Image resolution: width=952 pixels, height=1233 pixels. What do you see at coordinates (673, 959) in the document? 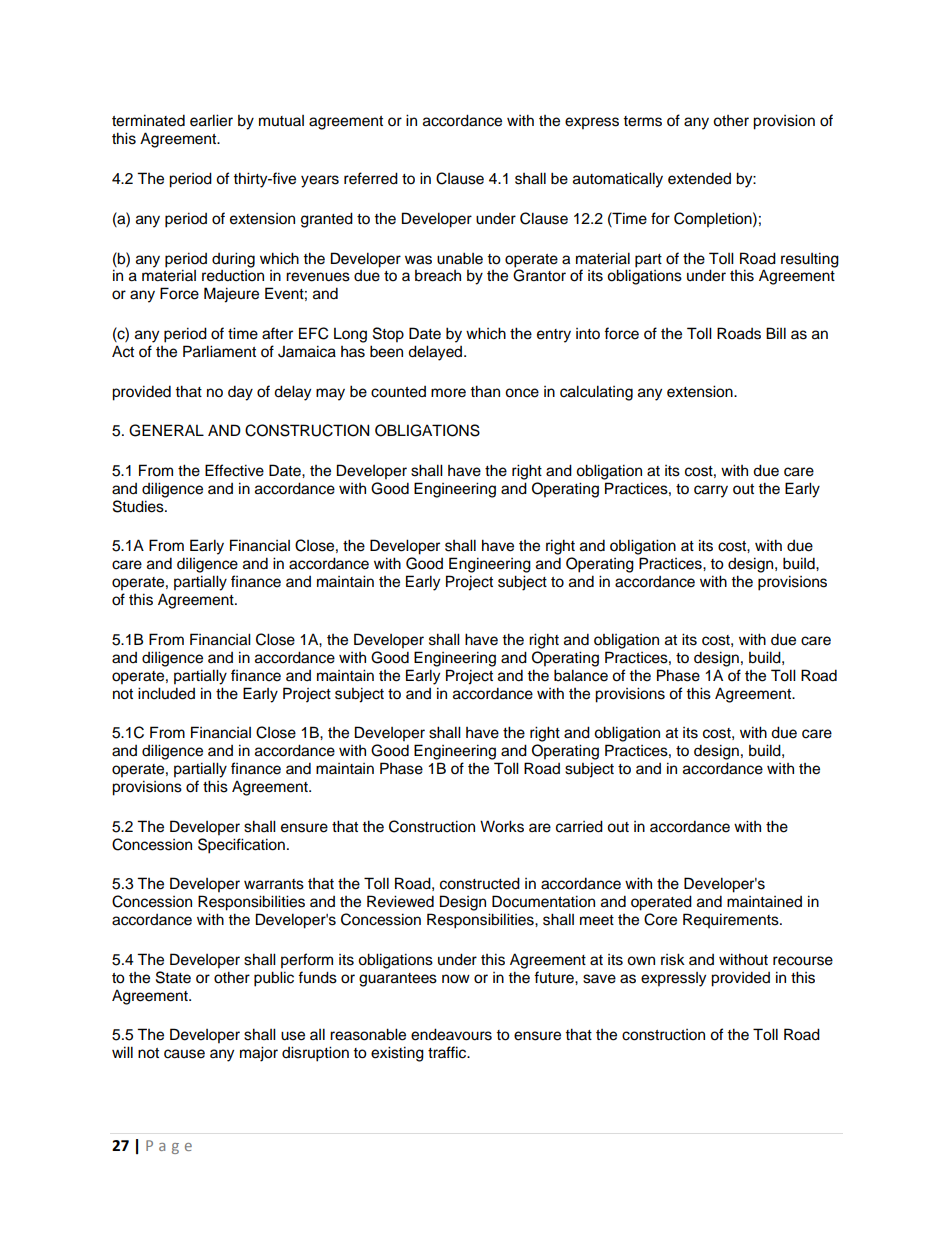
I see `risk` at bounding box center [673, 959].
